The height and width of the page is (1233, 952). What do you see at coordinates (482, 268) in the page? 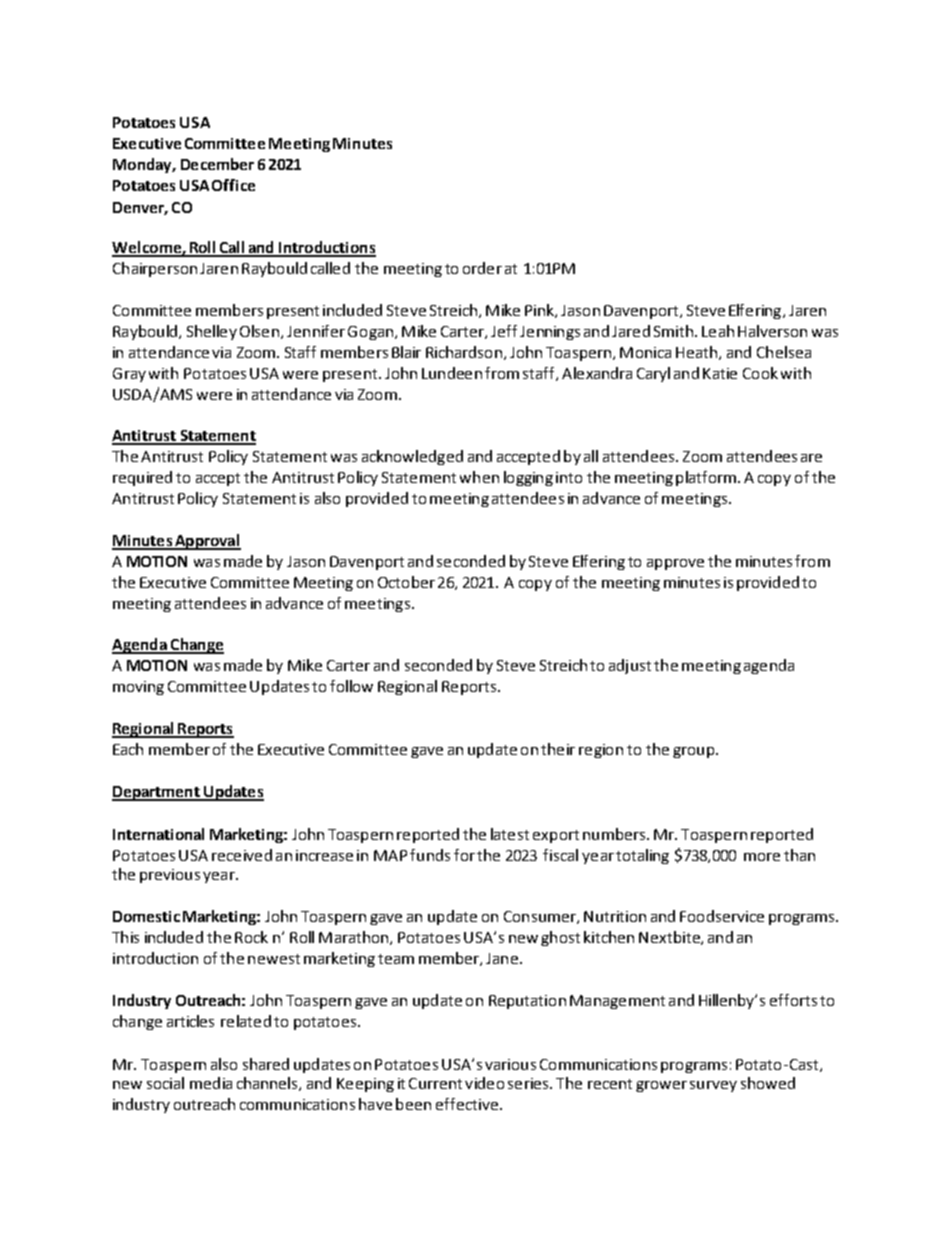
I see `order` at bounding box center [482, 268].
